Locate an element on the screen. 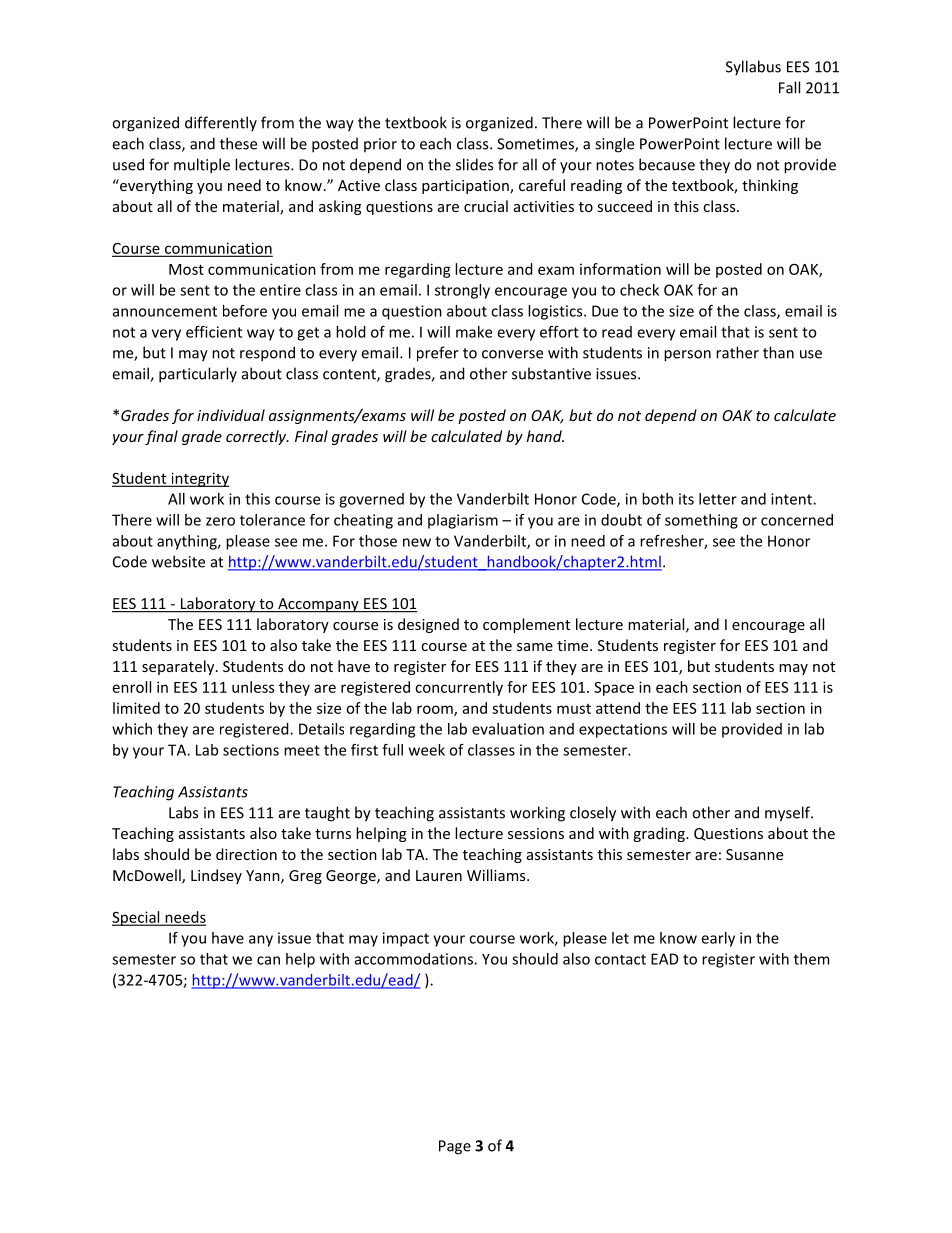 The height and width of the screenshot is (1233, 952). differently is located at coordinates (221, 124).
